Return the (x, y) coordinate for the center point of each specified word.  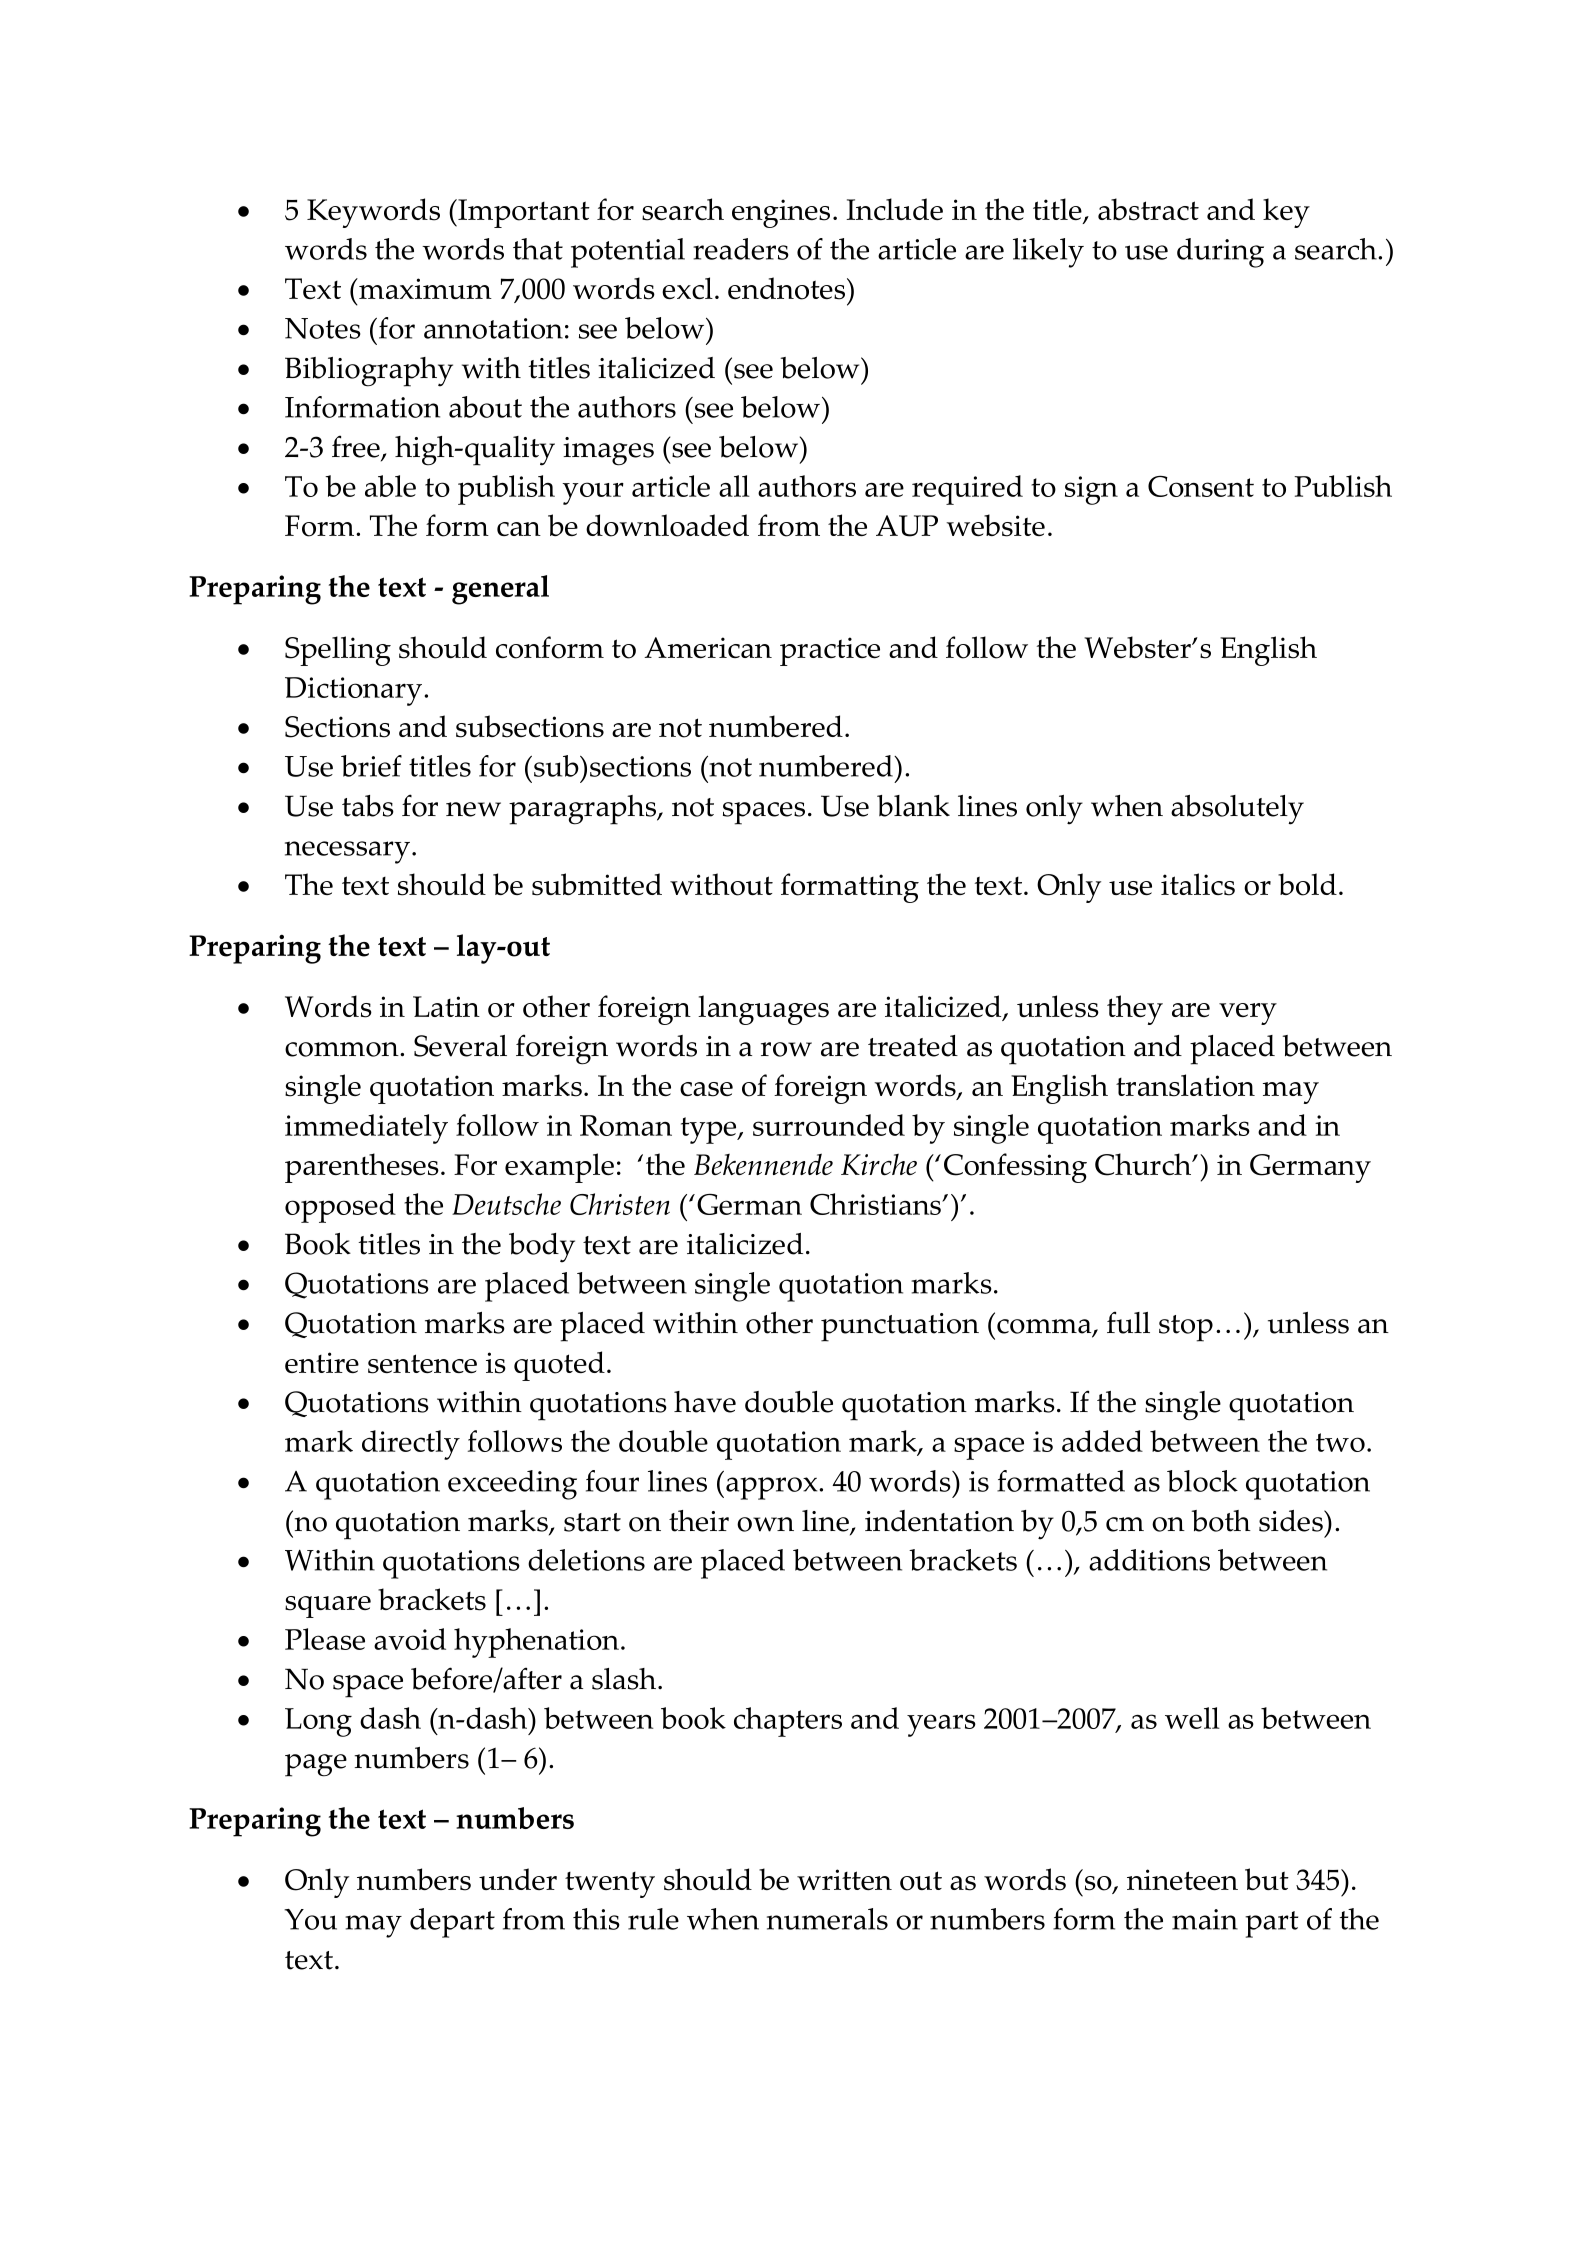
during (1220, 253)
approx (773, 1488)
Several (460, 1046)
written (844, 1879)
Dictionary (355, 691)
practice (830, 651)
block (1202, 1481)
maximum (424, 288)
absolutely (1237, 810)
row (786, 1049)
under (518, 1879)
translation (1185, 1085)
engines (781, 213)
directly (411, 1445)
